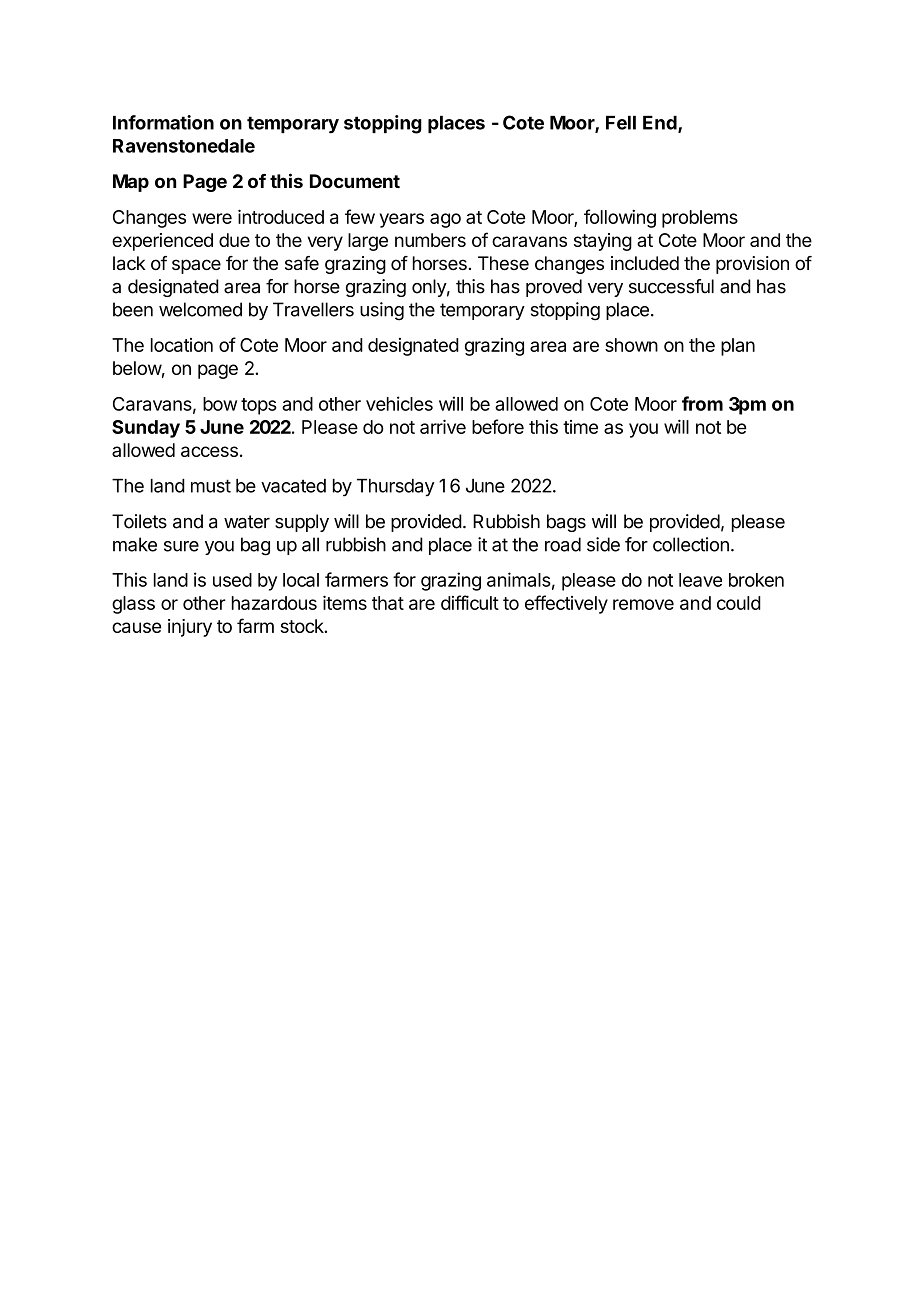  Describe the element at coordinates (382, 311) in the screenshot. I see `using` at that location.
